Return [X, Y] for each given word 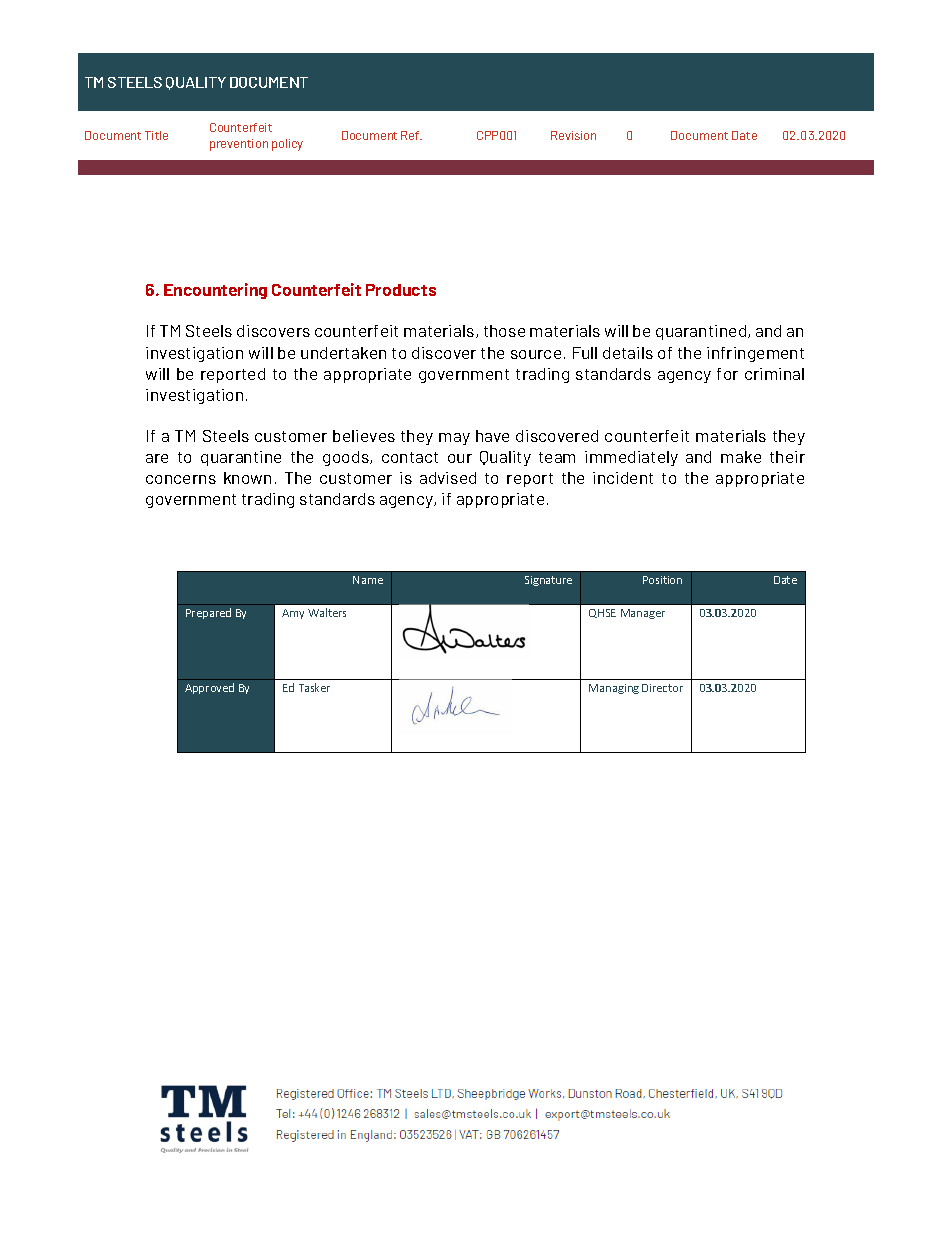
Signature [548, 581]
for [727, 374]
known [247, 478]
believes [364, 436]
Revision [573, 135]
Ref [411, 135]
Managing [614, 689]
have [492, 436]
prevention [239, 145]
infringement [755, 354]
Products [401, 290]
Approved [209, 688]
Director [662, 688]
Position [662, 580]
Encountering [215, 291]
